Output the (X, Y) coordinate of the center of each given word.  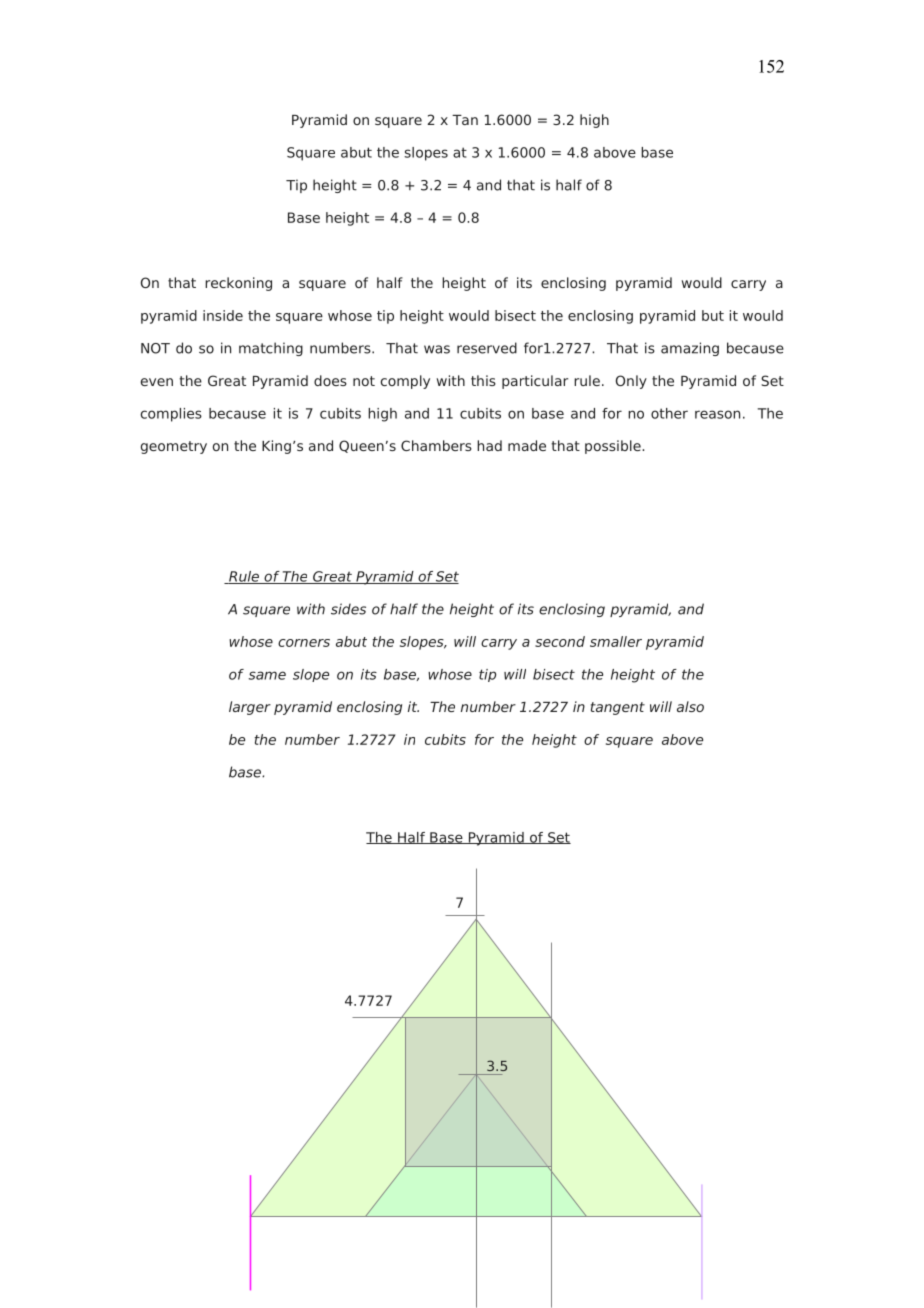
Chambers (436, 445)
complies (171, 415)
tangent (618, 708)
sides (348, 609)
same (267, 675)
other (669, 413)
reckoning (238, 284)
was (437, 349)
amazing (690, 349)
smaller (616, 641)
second (560, 641)
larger (250, 708)
